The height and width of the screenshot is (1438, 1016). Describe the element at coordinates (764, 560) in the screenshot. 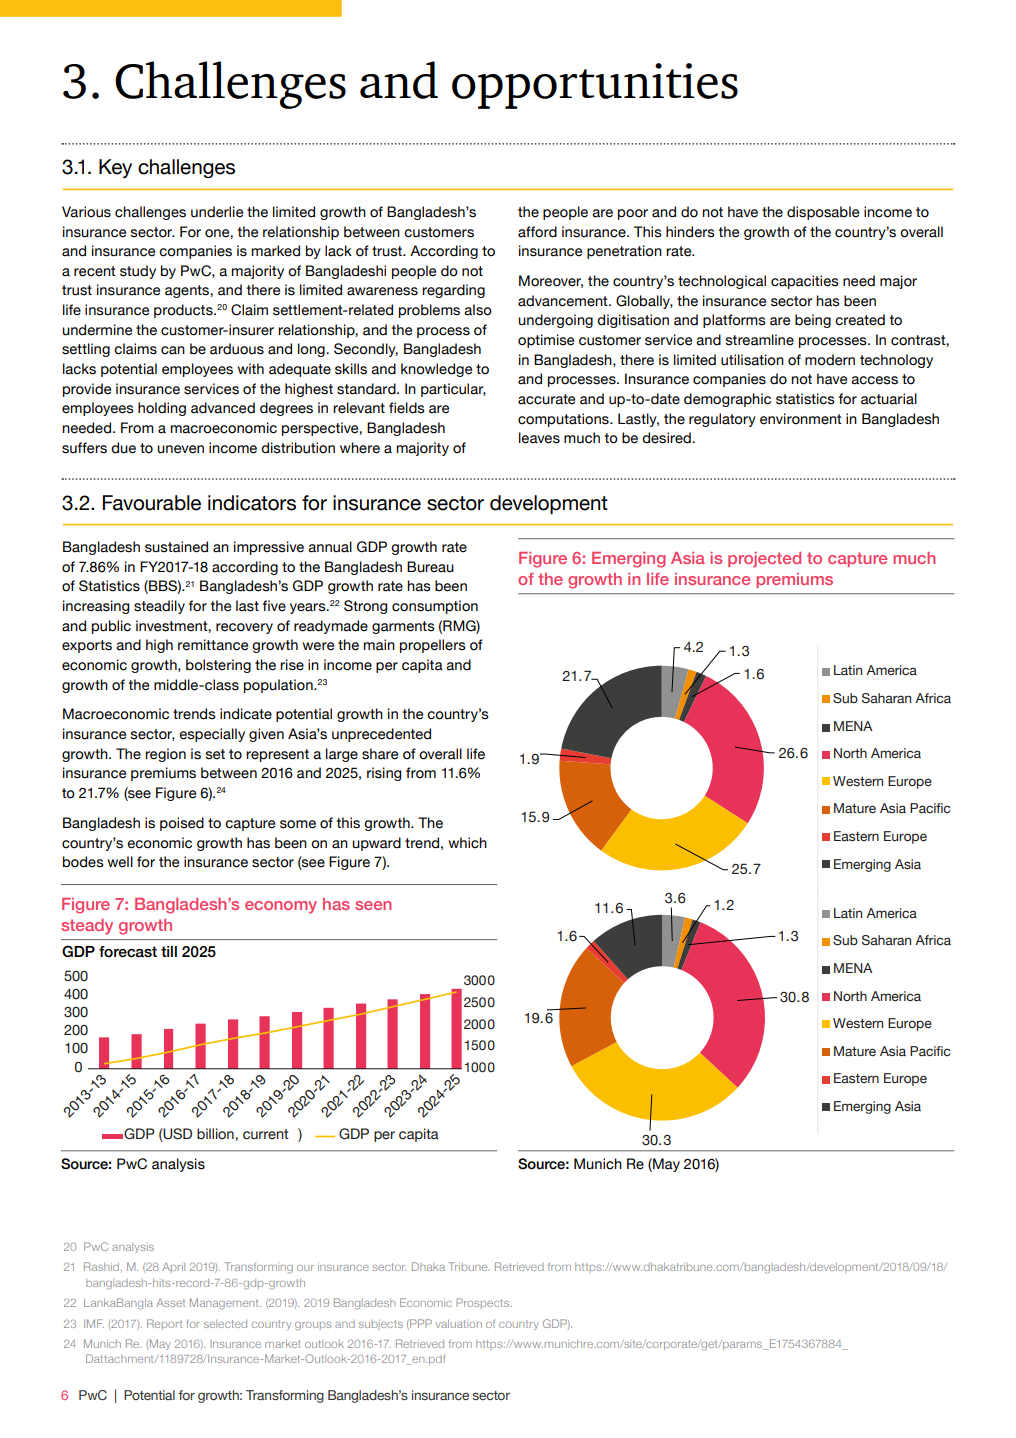

I see `projected` at that location.
